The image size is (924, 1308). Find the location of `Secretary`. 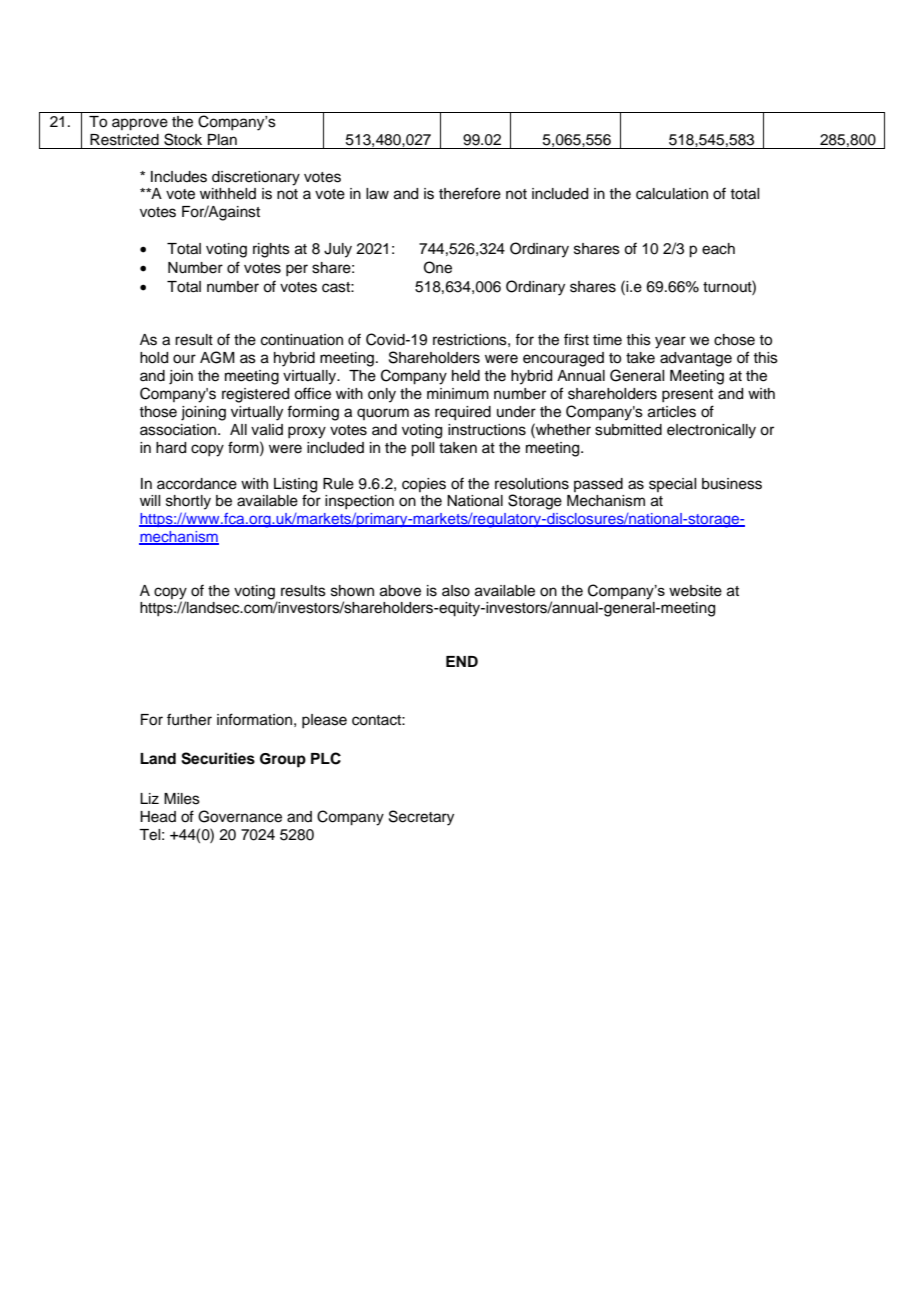

Secretary is located at coordinates (421, 818).
